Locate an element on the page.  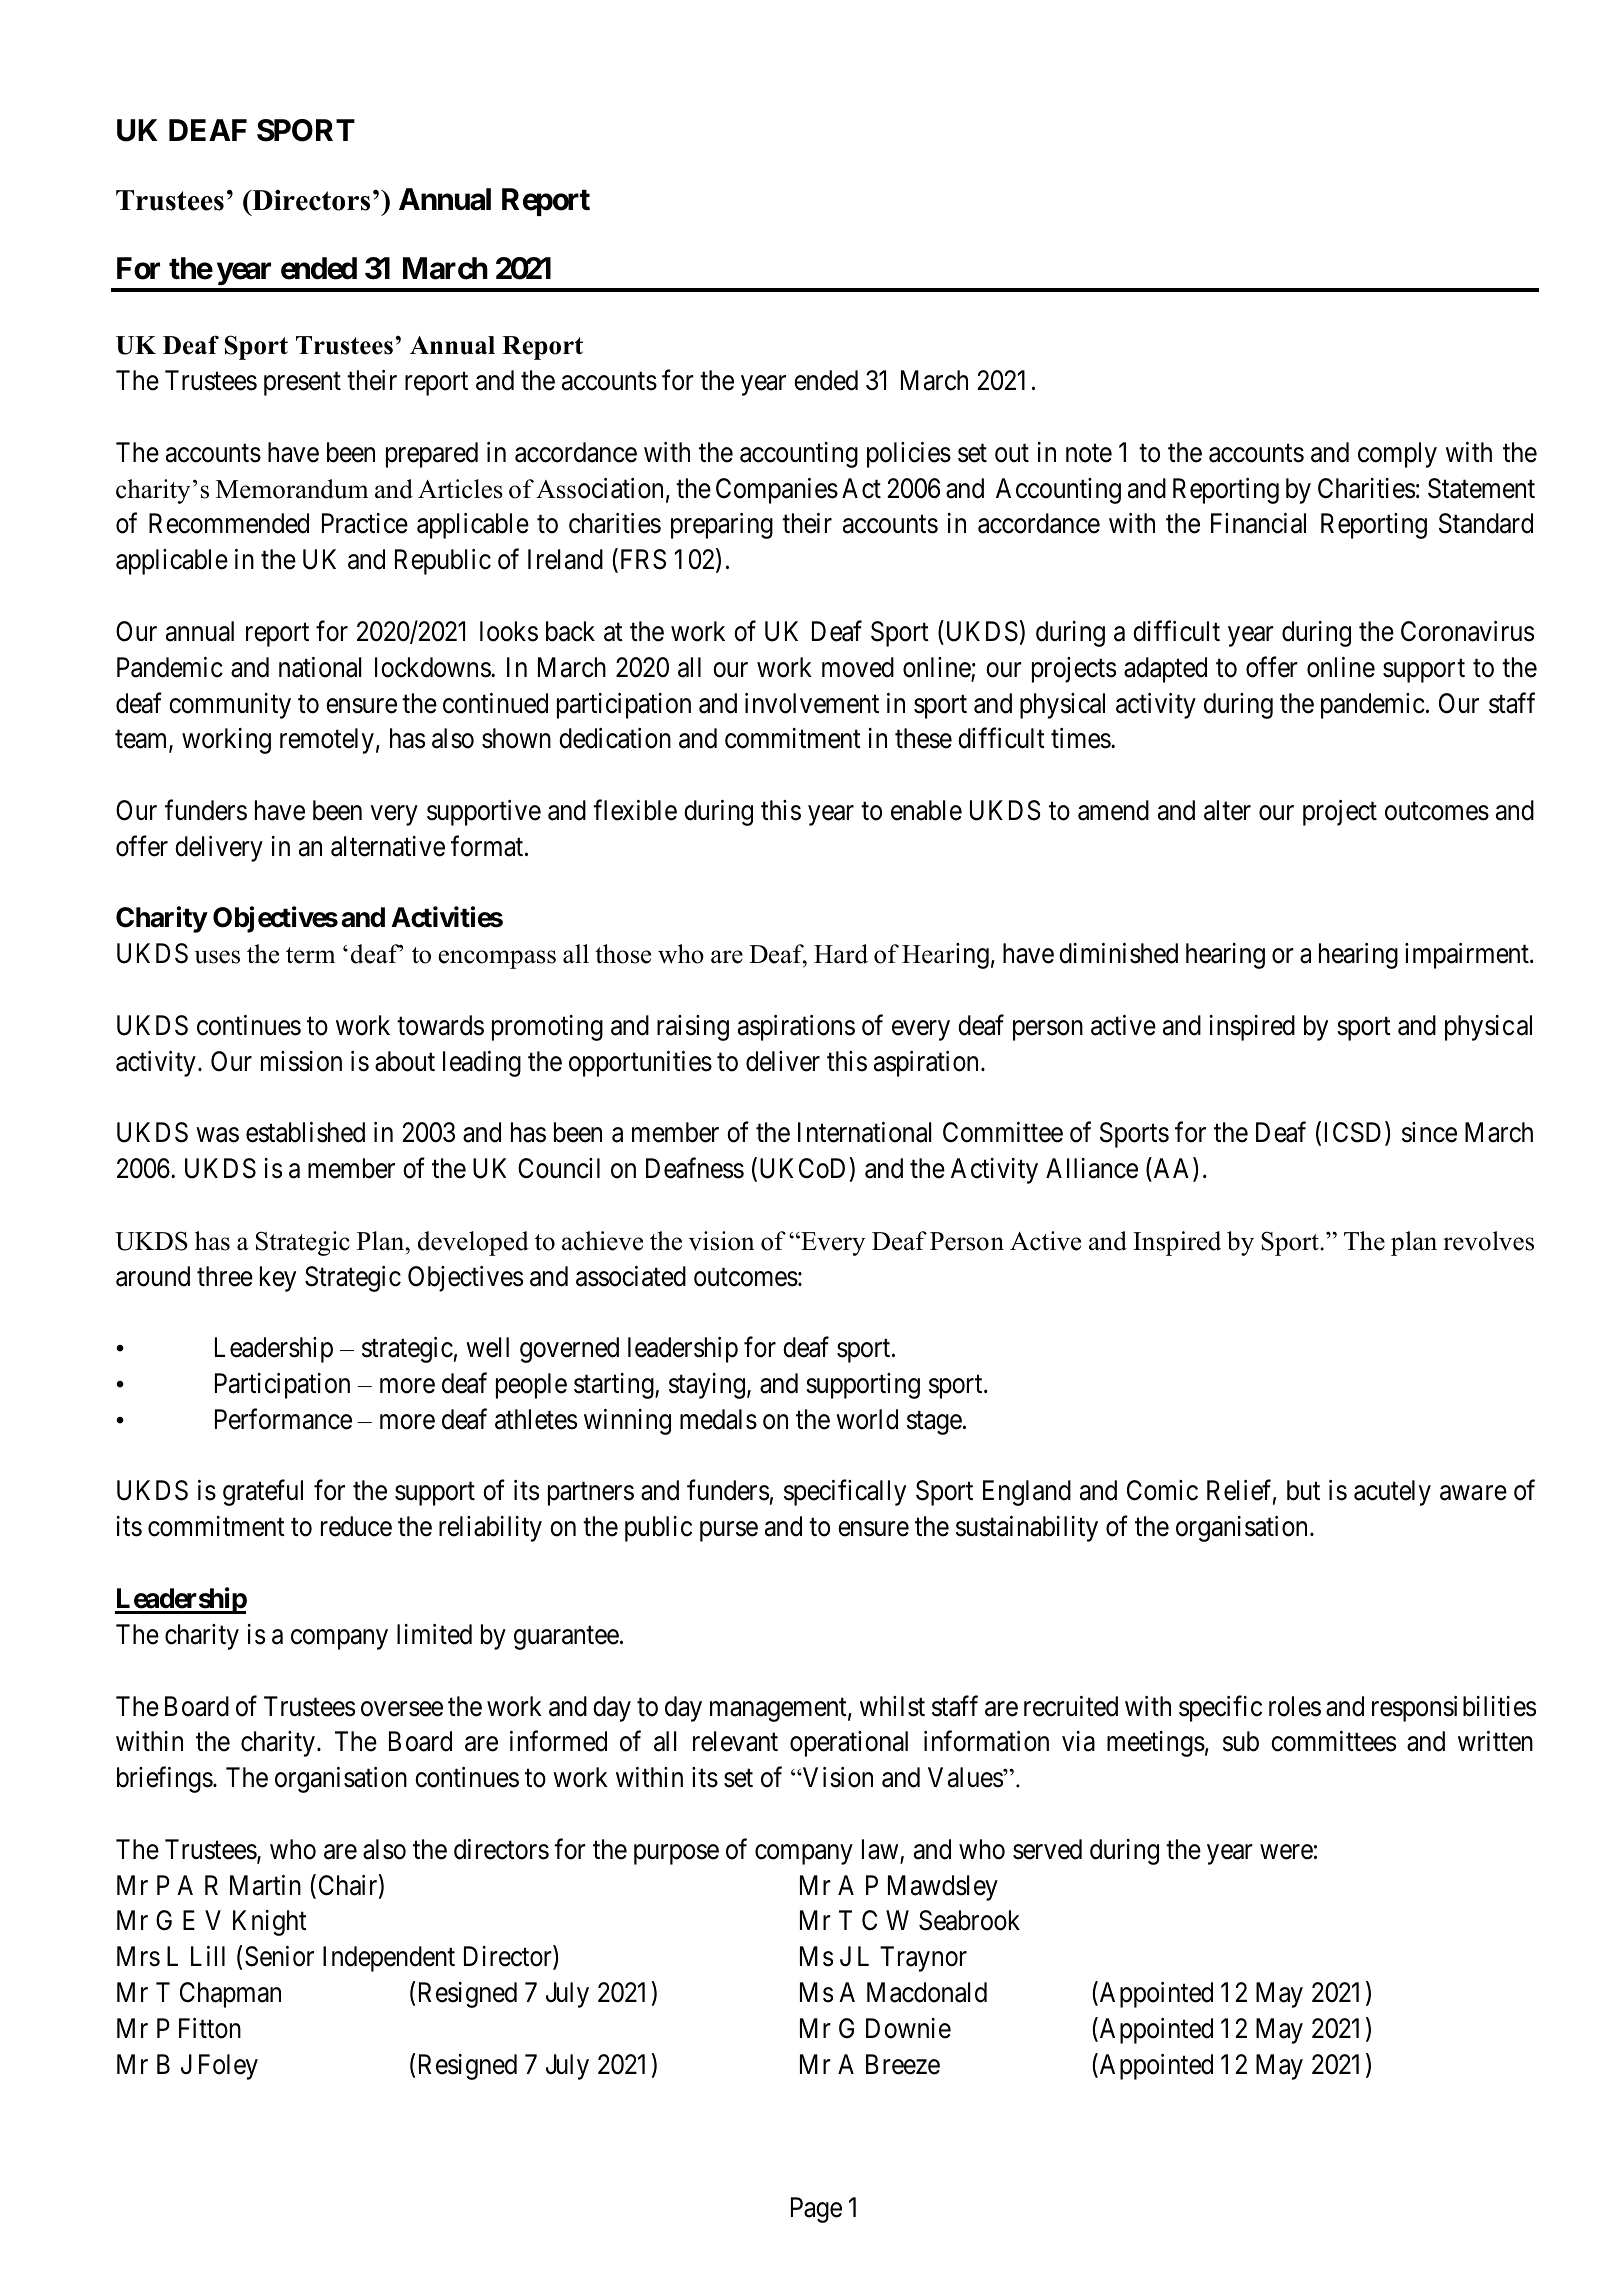
but is located at coordinates (1303, 1490).
